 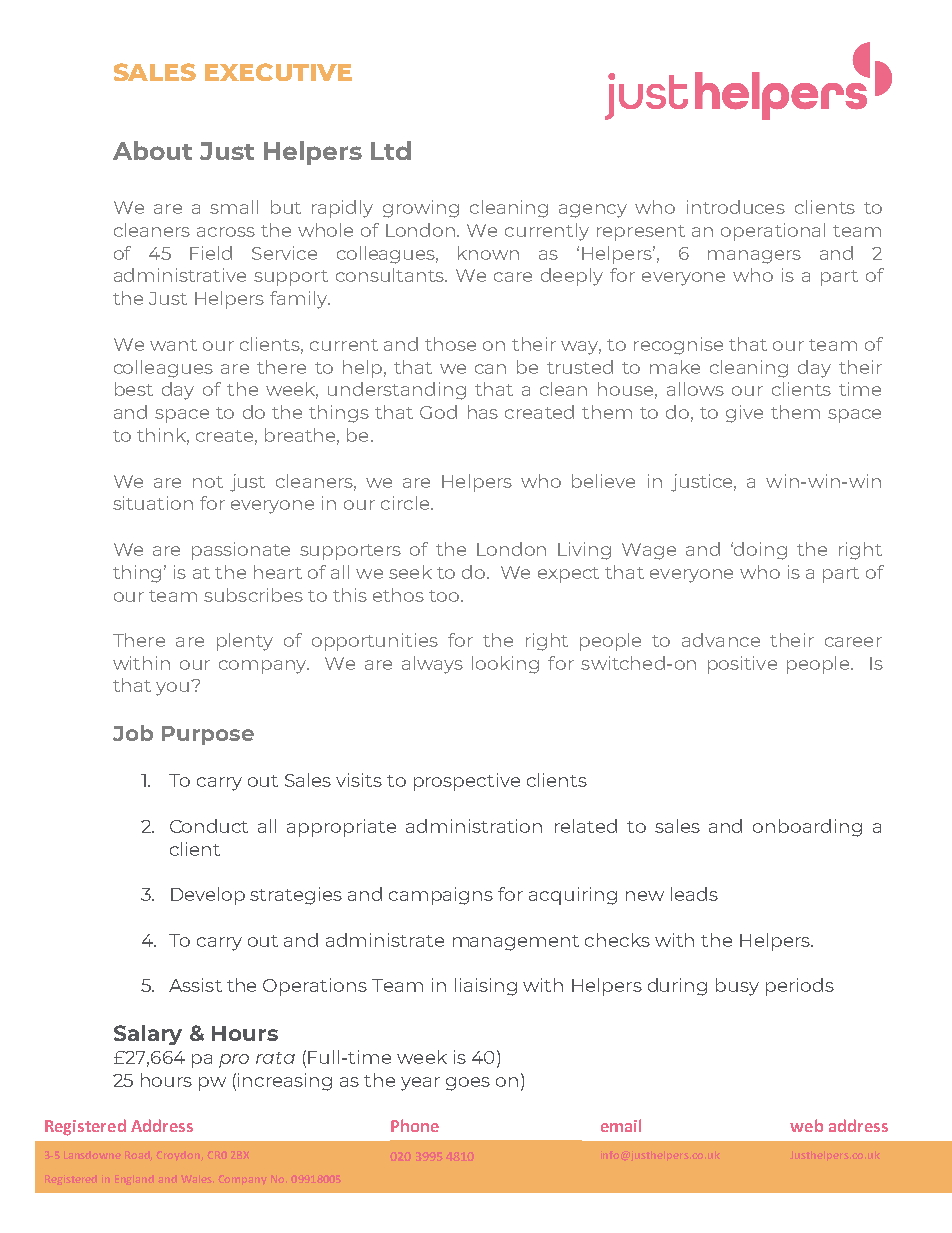 What do you see at coordinates (209, 826) in the page?
I see `Conduct` at bounding box center [209, 826].
